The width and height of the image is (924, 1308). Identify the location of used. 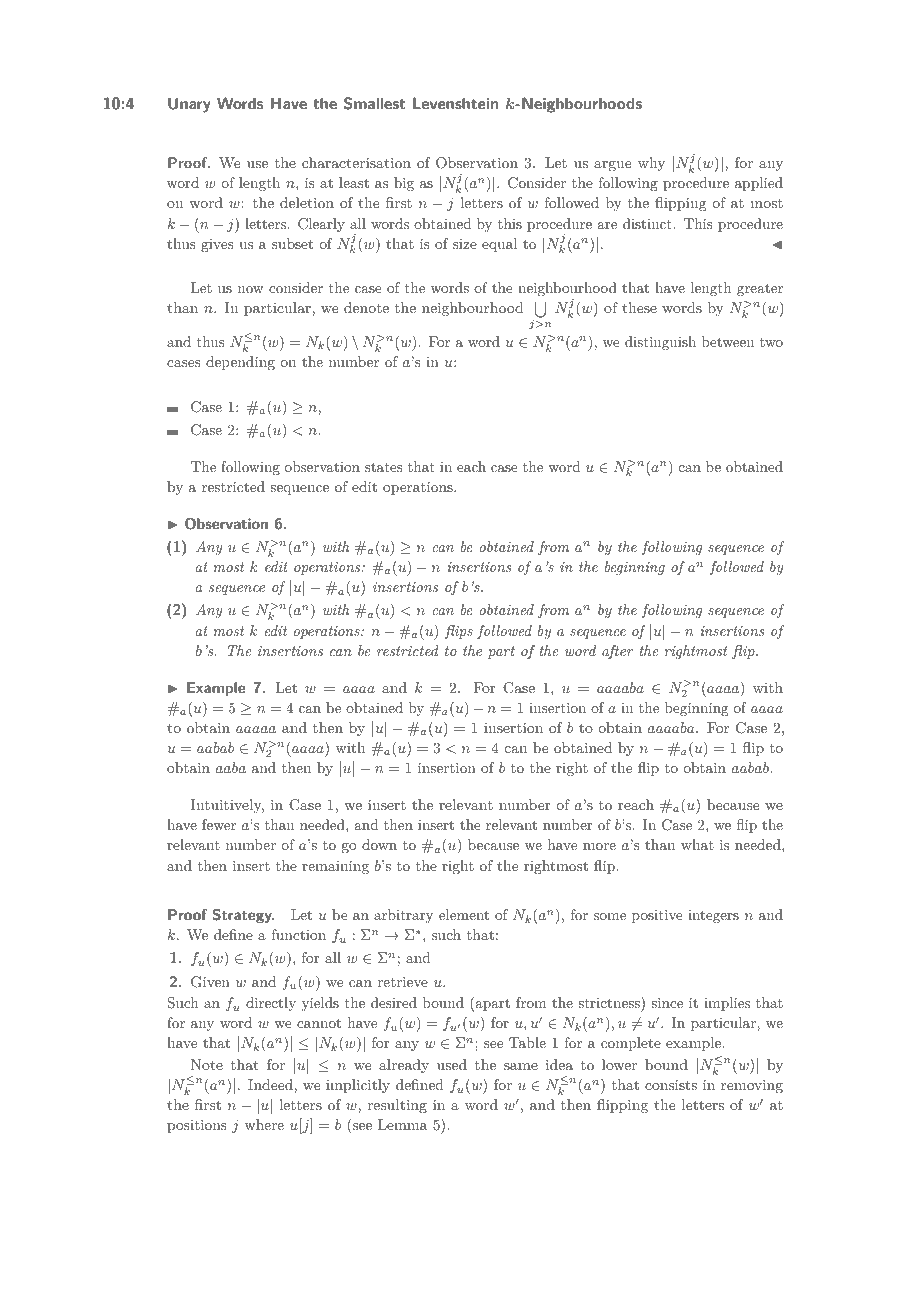
(452, 1064).
